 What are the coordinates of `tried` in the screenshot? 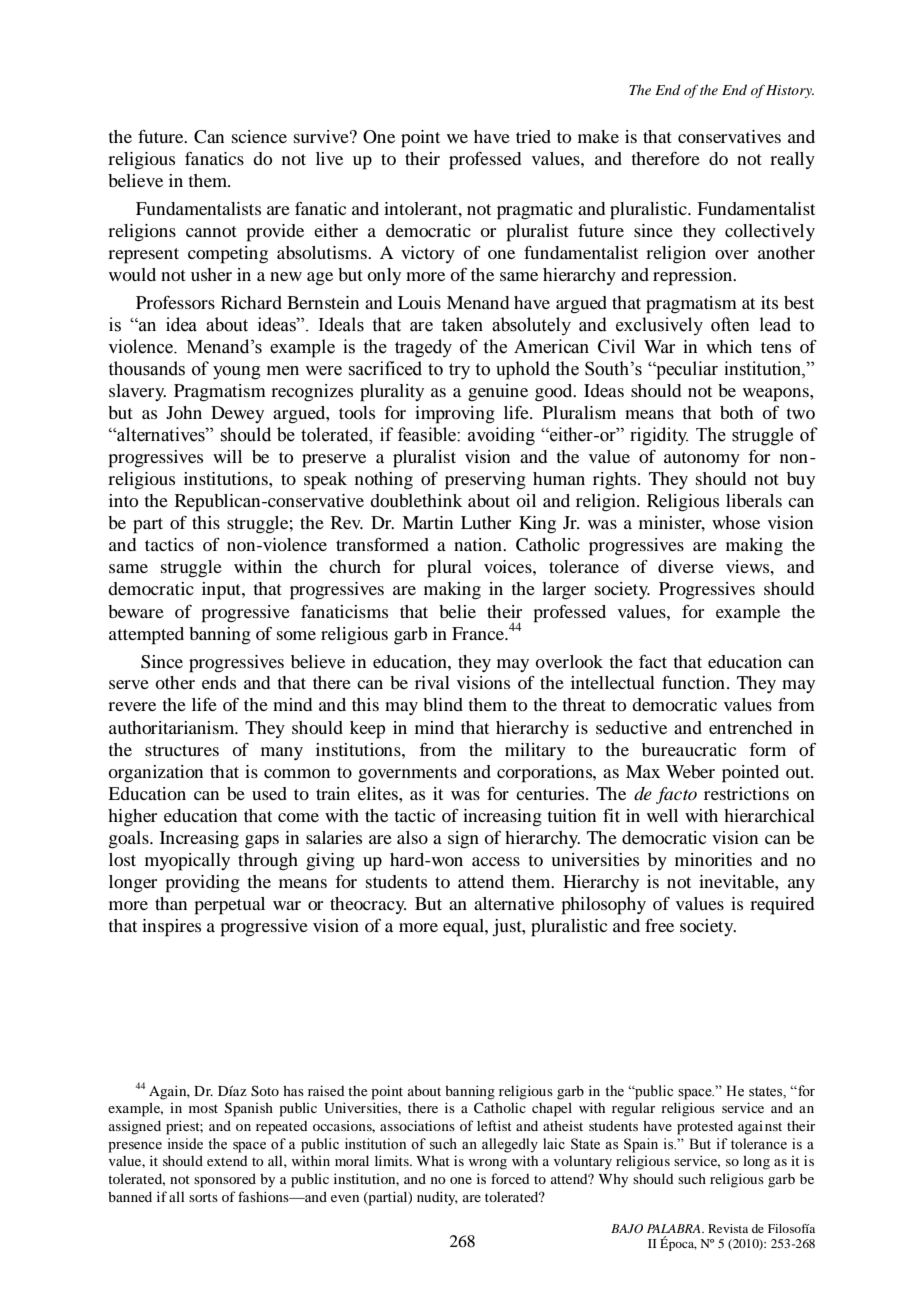 It's located at (533, 136).
